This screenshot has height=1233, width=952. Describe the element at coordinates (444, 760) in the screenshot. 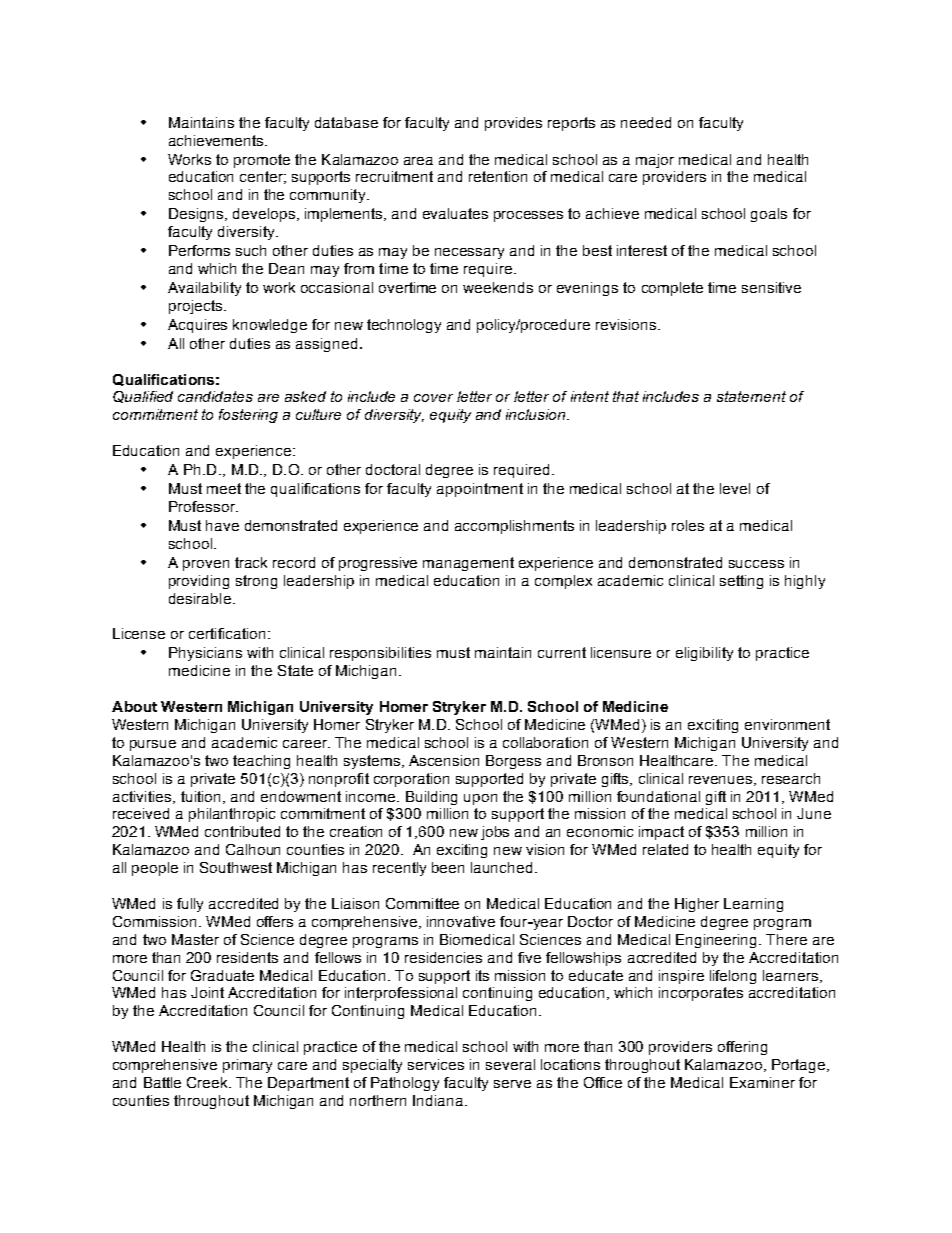

I see `Ascension` at that location.
